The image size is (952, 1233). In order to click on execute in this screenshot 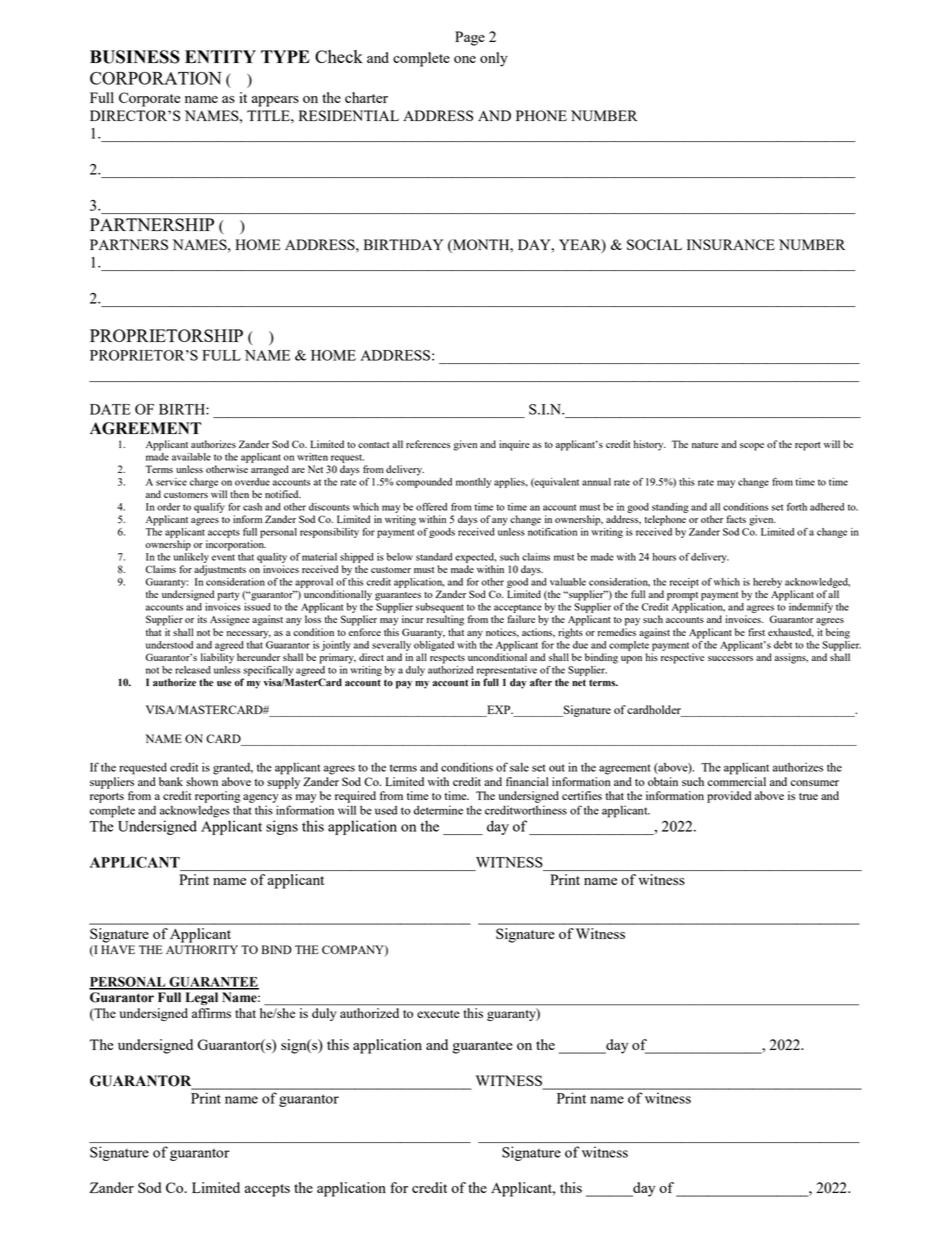, I will do `click(438, 1014)`.
